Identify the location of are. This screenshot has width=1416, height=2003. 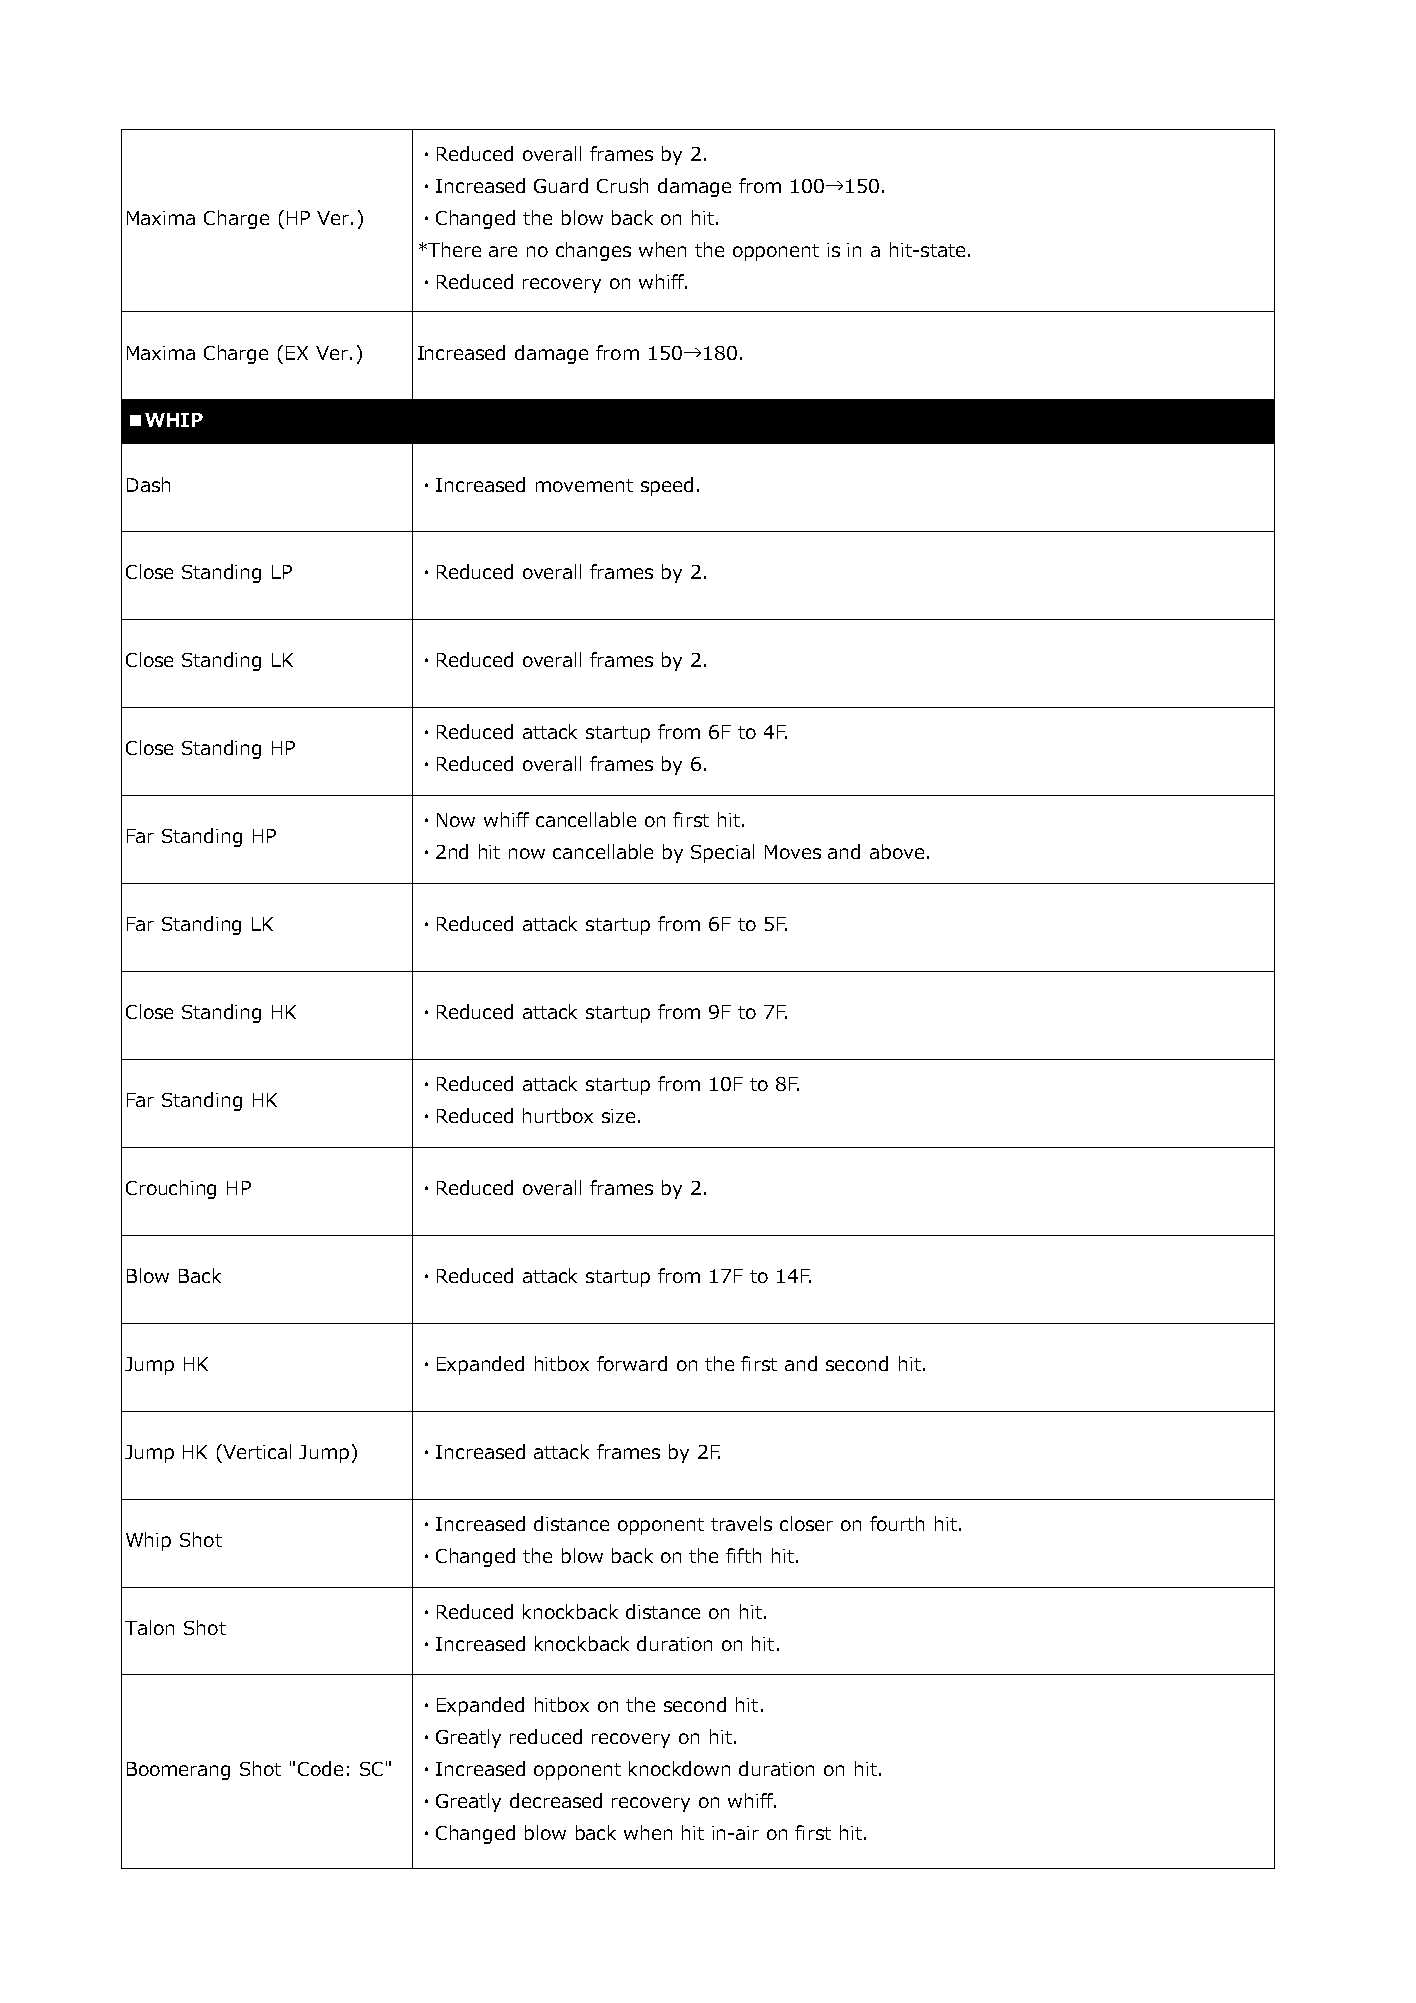
(503, 251).
